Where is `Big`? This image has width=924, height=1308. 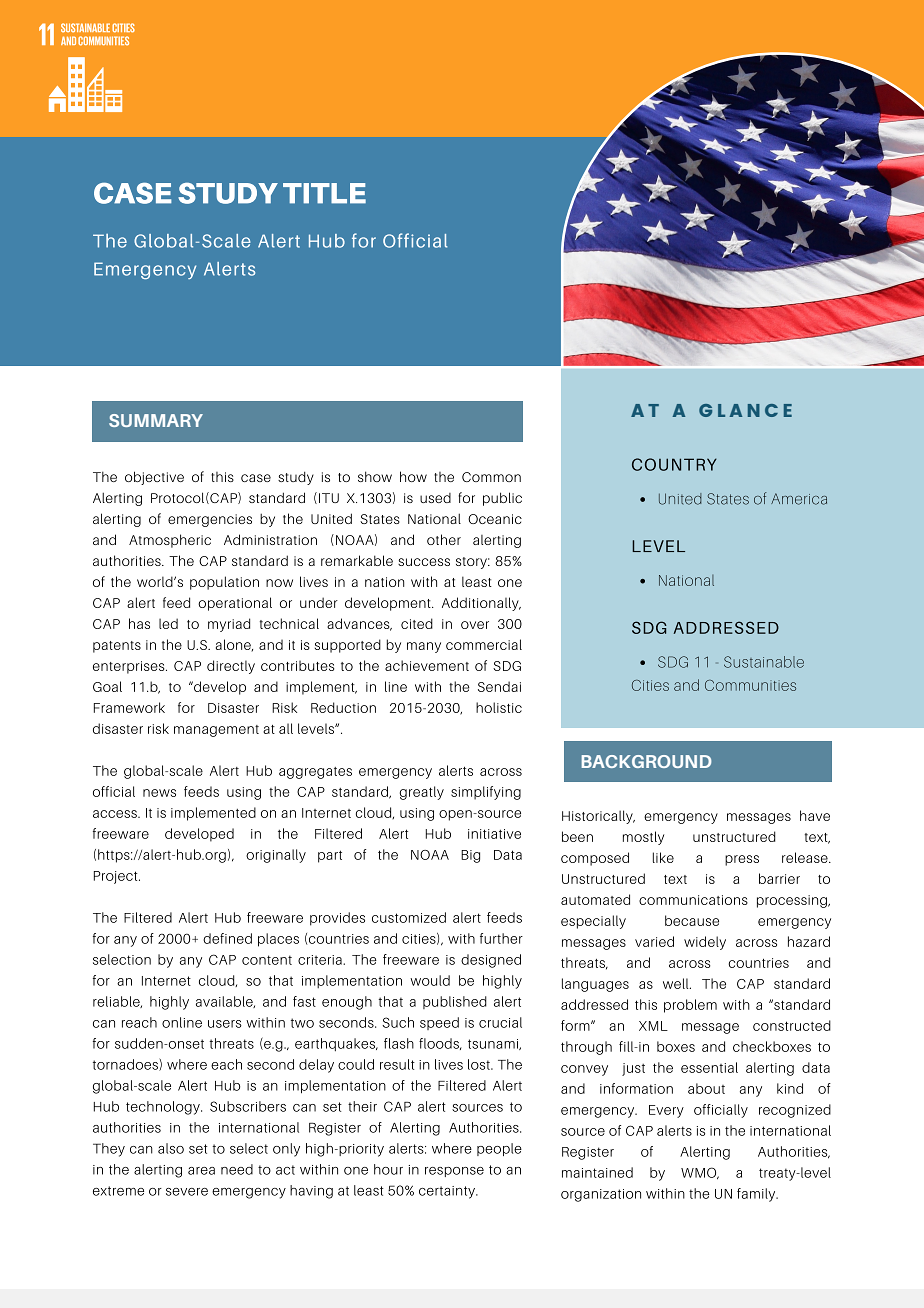
Big is located at coordinates (470, 856).
